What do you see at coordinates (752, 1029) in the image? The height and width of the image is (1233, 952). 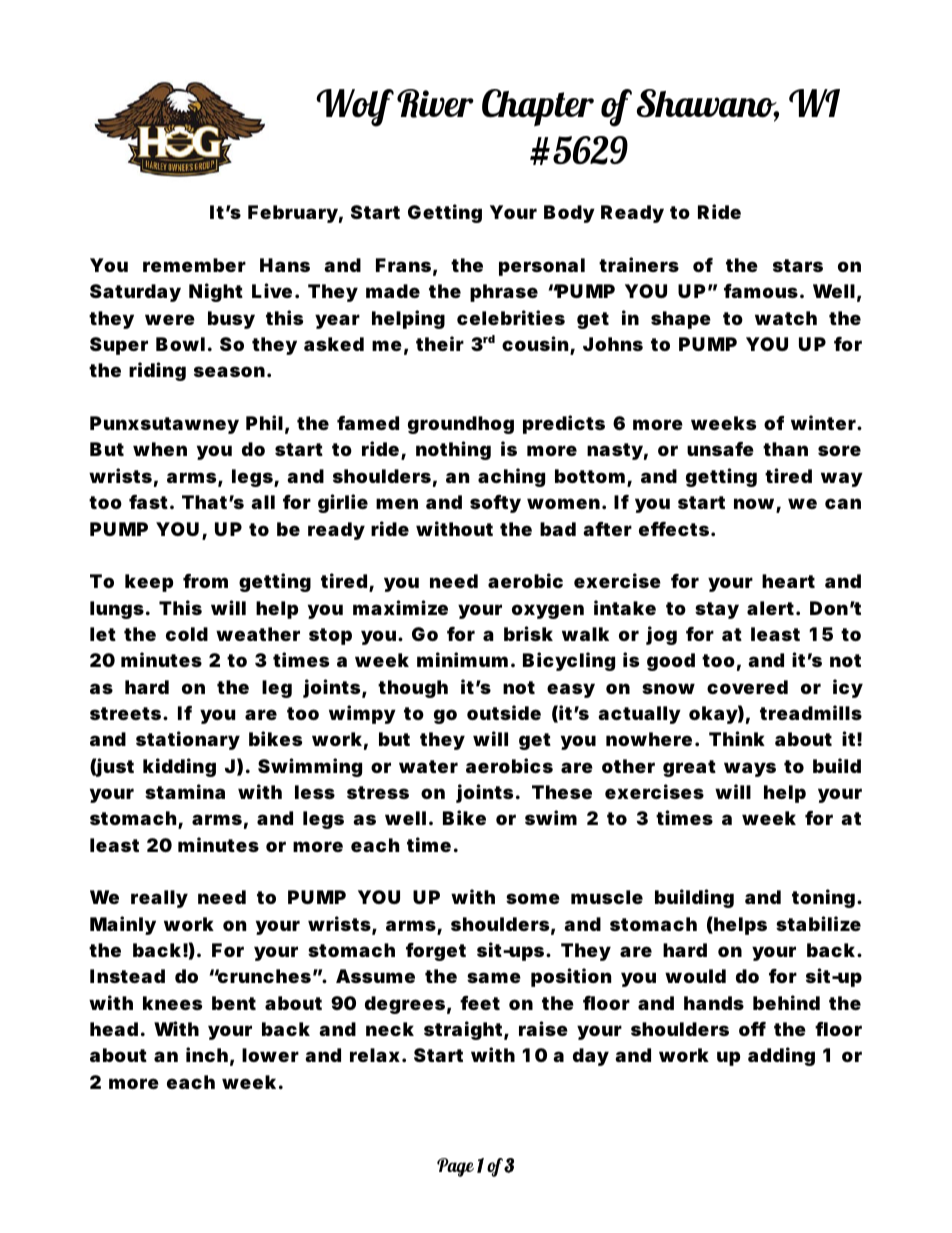 I see `off` at bounding box center [752, 1029].
